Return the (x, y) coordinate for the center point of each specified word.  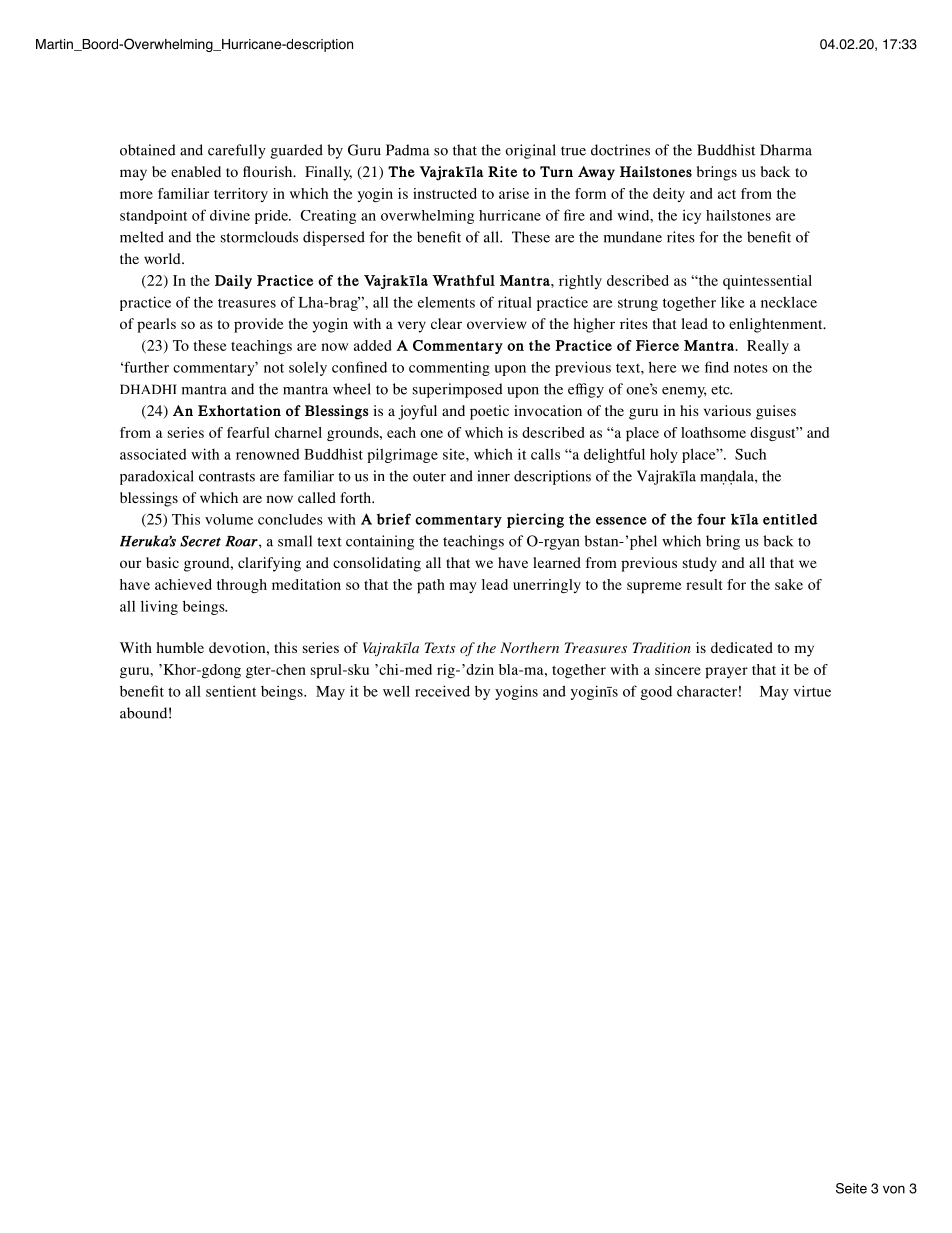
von (894, 1189)
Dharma (786, 150)
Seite (851, 1188)
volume (229, 519)
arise (514, 193)
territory (241, 195)
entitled (790, 519)
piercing (535, 520)
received (442, 691)
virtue (812, 691)
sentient (231, 691)
